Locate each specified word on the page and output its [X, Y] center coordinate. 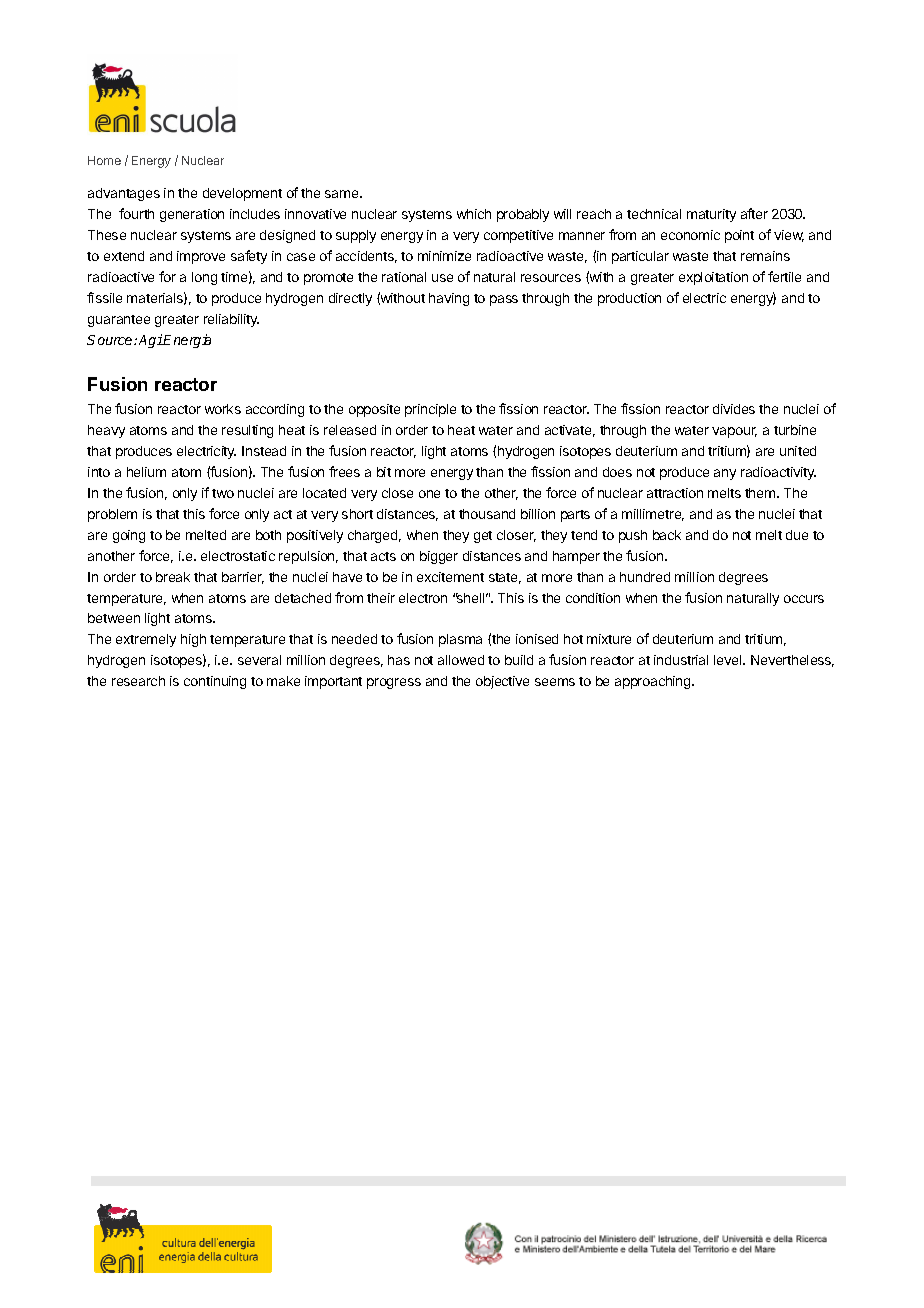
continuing [215, 682]
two [223, 493]
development [242, 194]
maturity [711, 215]
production [629, 299]
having [449, 299]
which [474, 214]
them [761, 493]
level [729, 660]
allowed [461, 660]
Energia [187, 341]
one [429, 494]
